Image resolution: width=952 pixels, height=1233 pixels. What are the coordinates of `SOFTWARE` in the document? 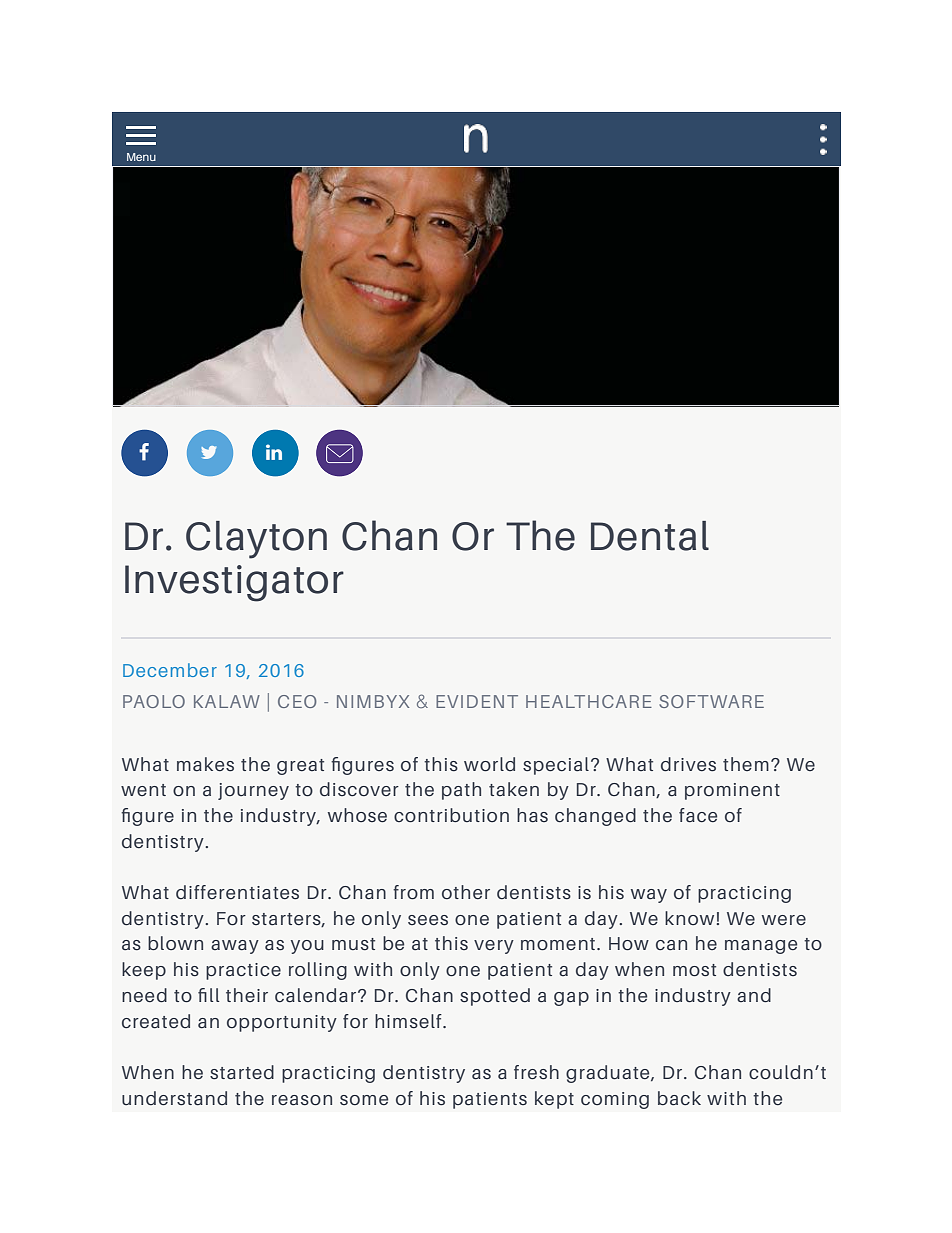 It's located at (711, 701).
